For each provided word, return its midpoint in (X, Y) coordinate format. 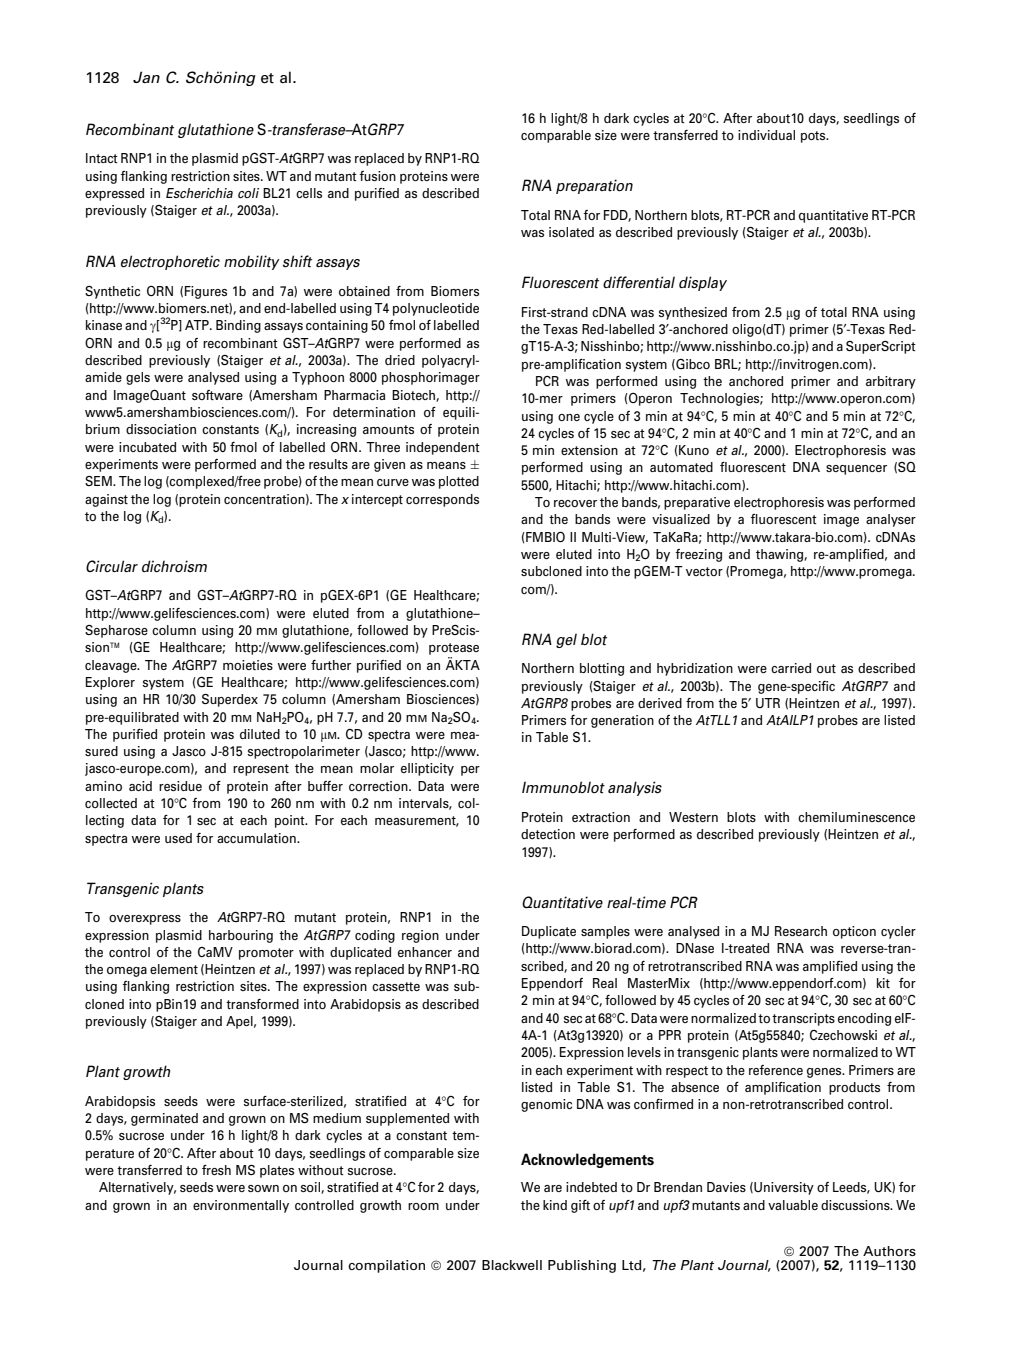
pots (814, 137)
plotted (459, 482)
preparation (594, 186)
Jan (146, 77)
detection (548, 834)
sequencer (856, 470)
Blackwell (512, 1265)
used (178, 838)
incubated (147, 447)
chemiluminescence (856, 817)
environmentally (241, 1206)
